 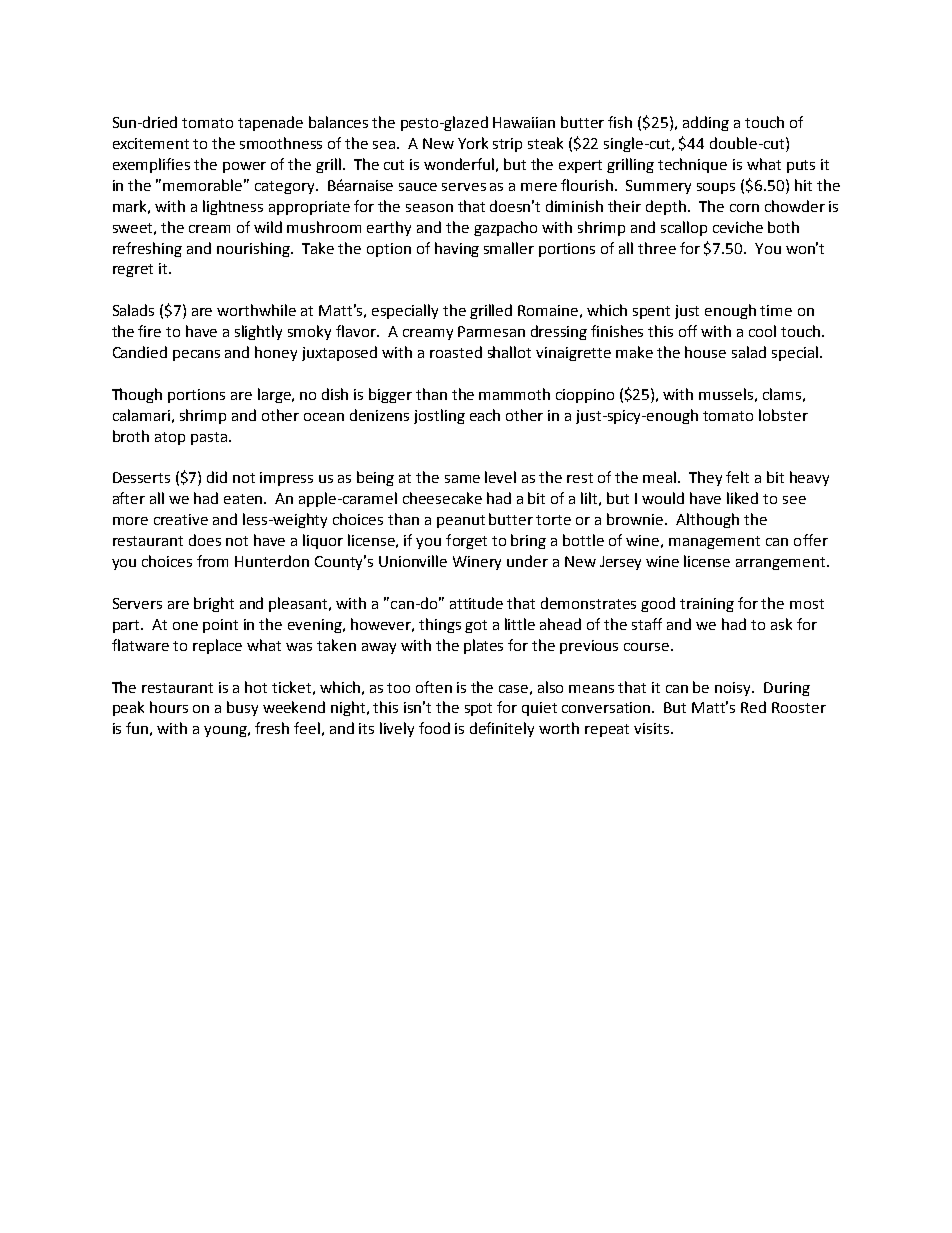 I want to click on spot, so click(x=478, y=709).
